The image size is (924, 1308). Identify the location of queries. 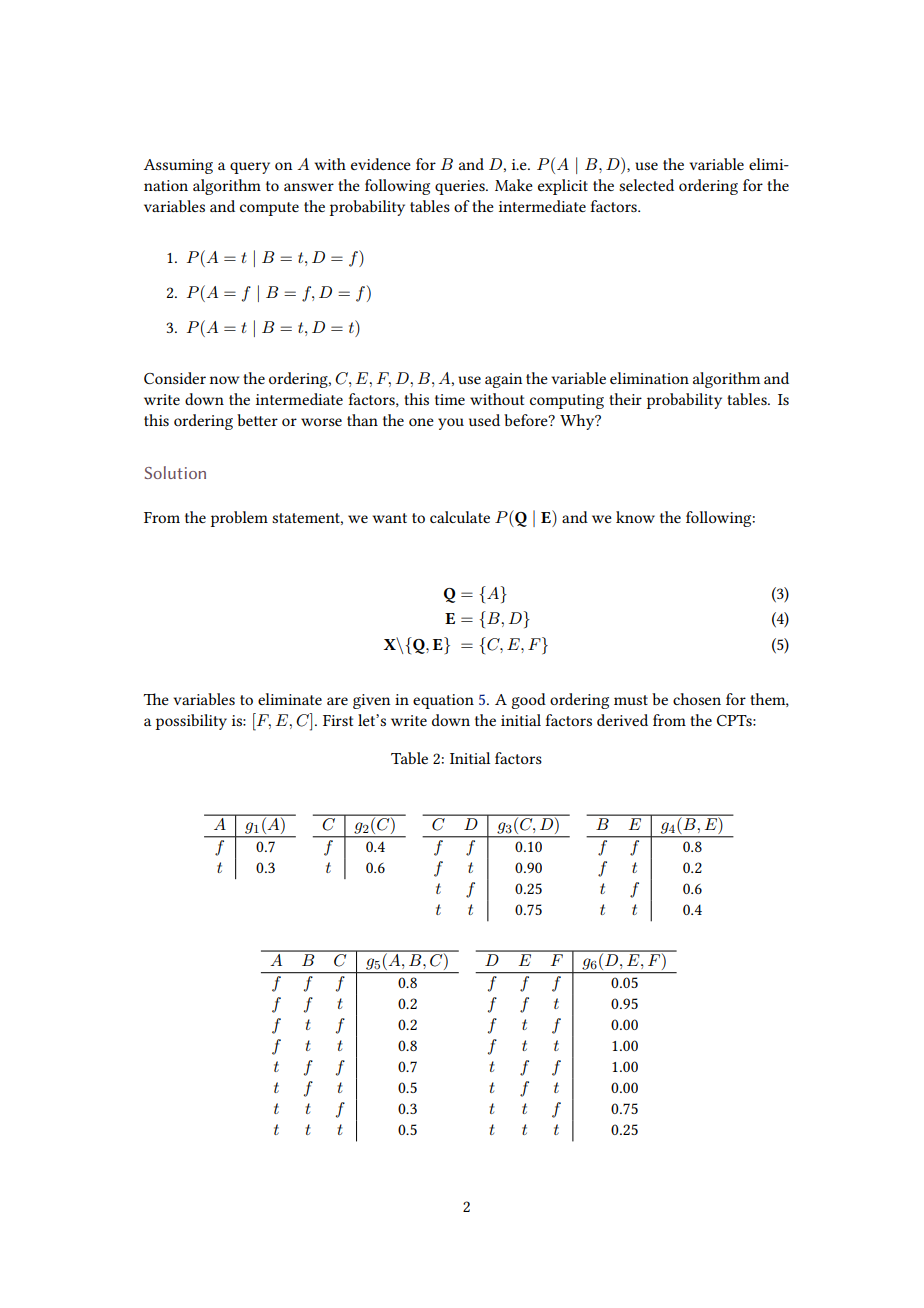
(461, 187).
